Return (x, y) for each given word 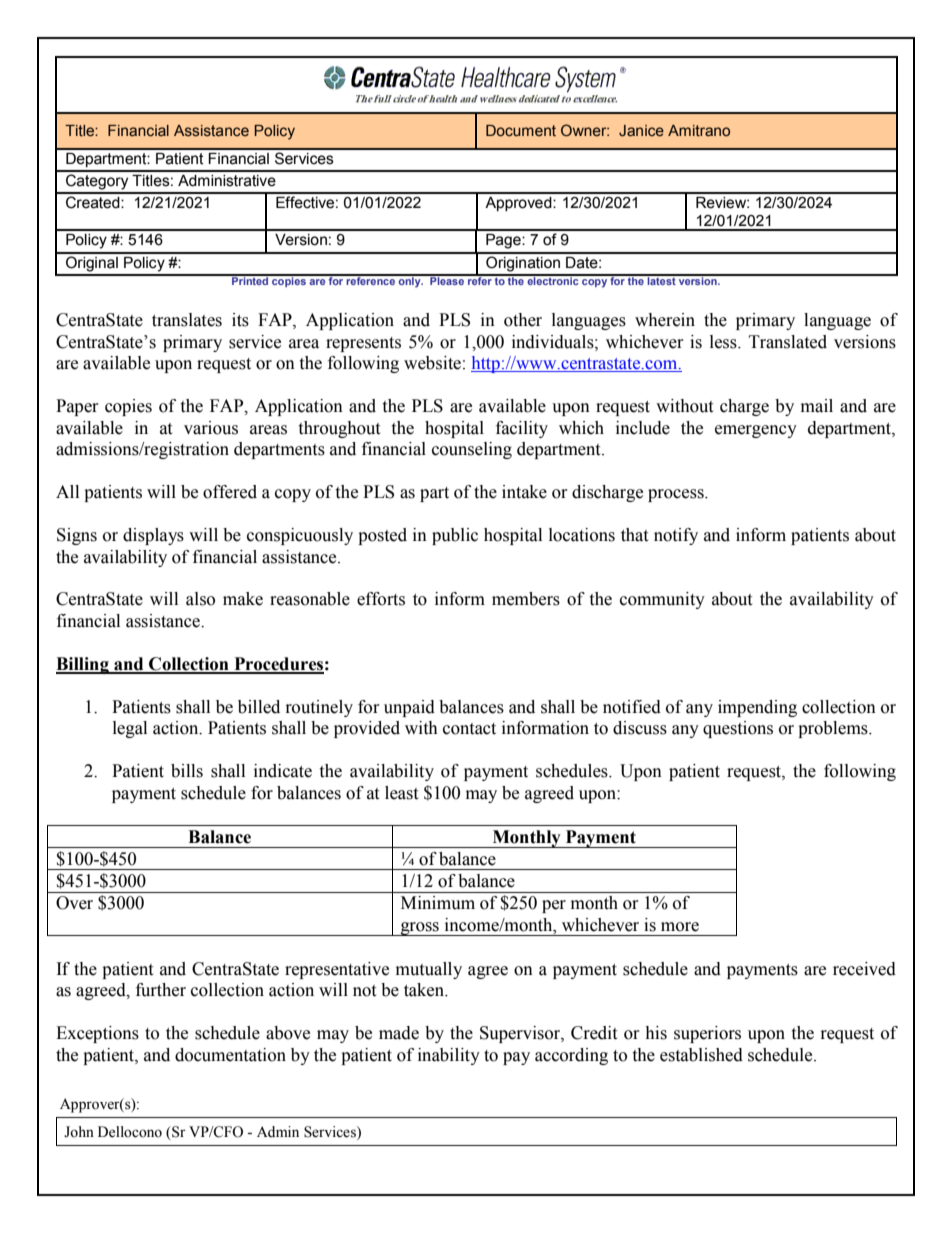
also (200, 599)
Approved (519, 204)
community (662, 600)
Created (94, 202)
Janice (641, 131)
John (79, 1132)
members (526, 599)
